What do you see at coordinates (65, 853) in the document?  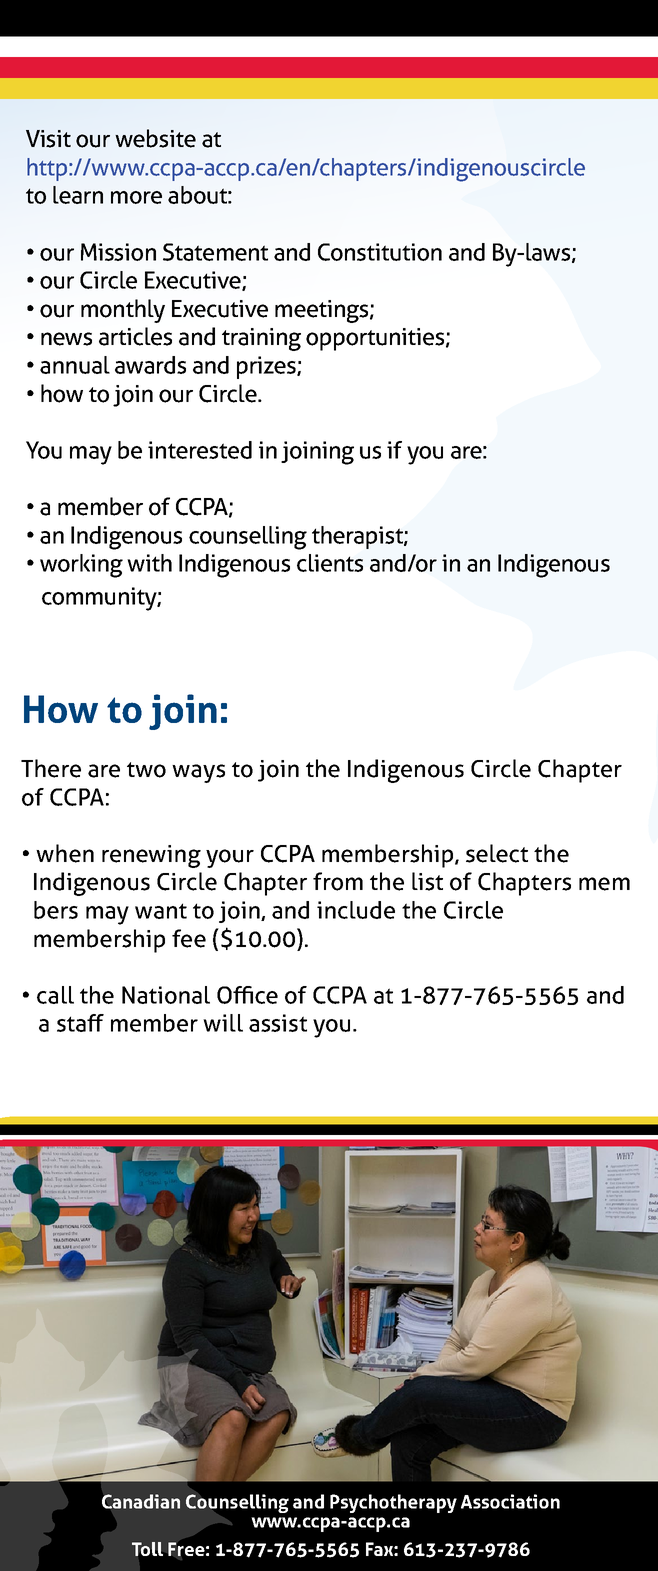 I see `when` at bounding box center [65, 853].
